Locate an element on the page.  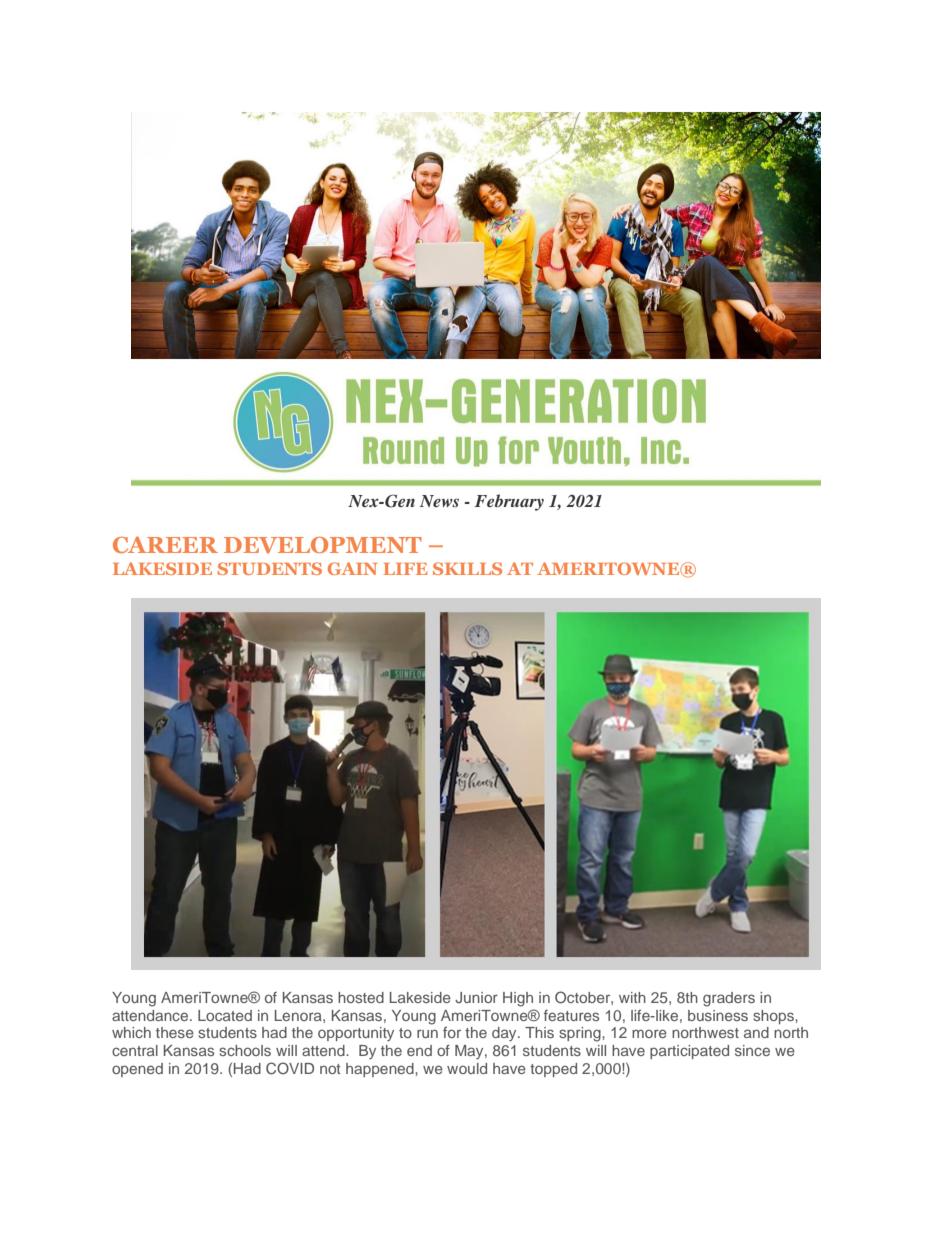
schools is located at coordinates (245, 1050).
